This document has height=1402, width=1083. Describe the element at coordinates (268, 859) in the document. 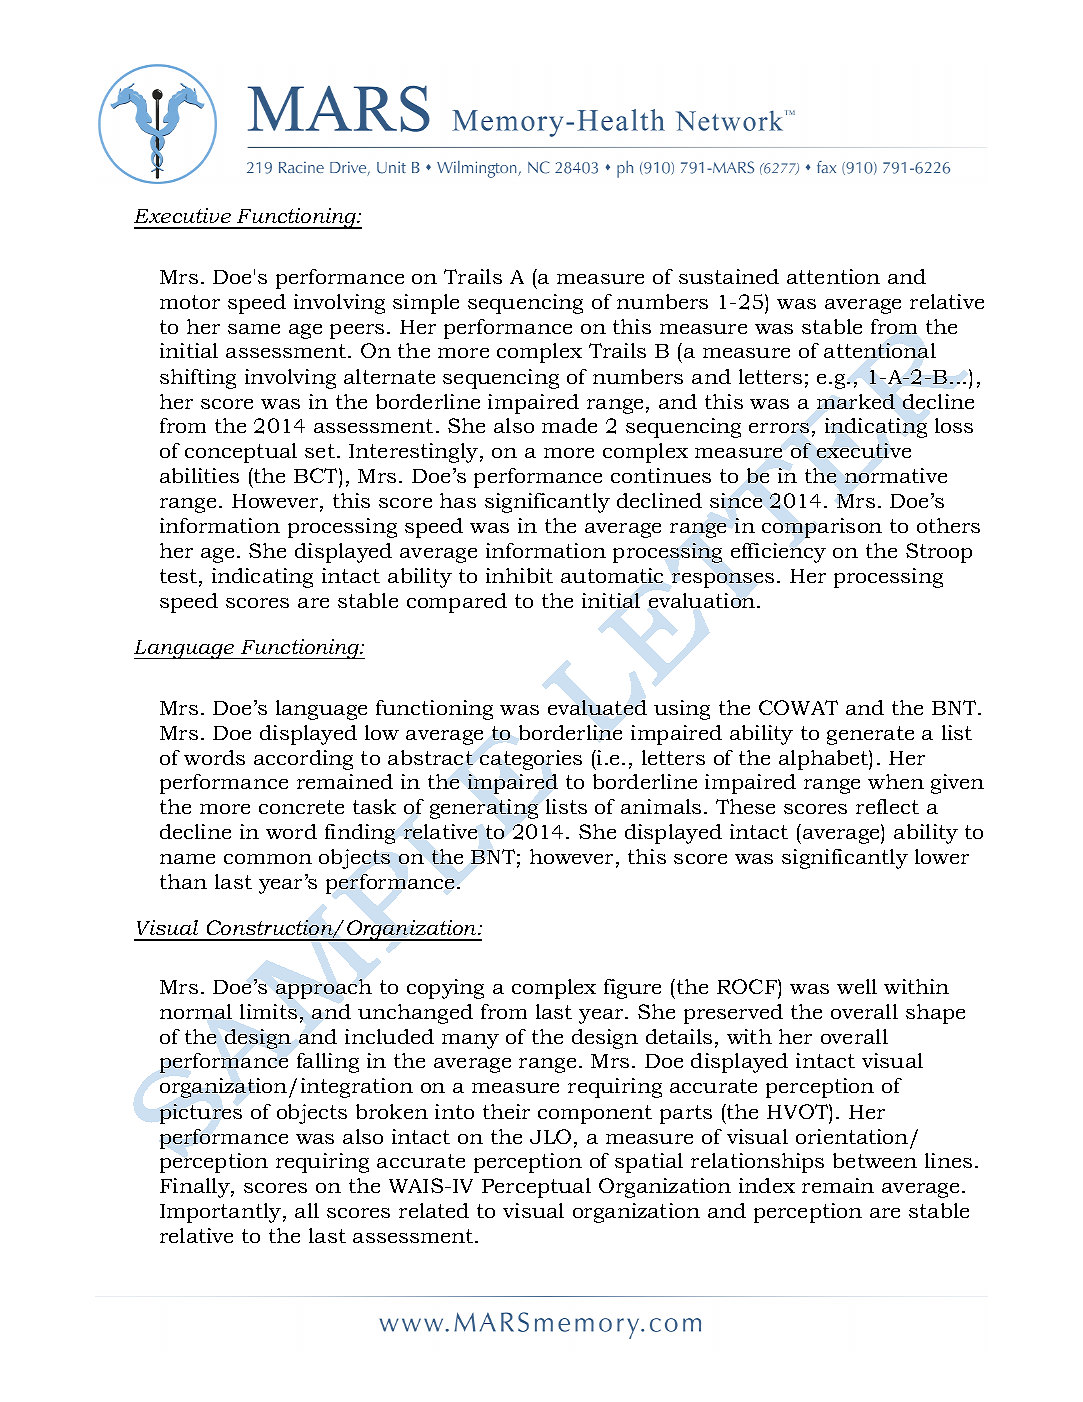

I see `common` at that location.
